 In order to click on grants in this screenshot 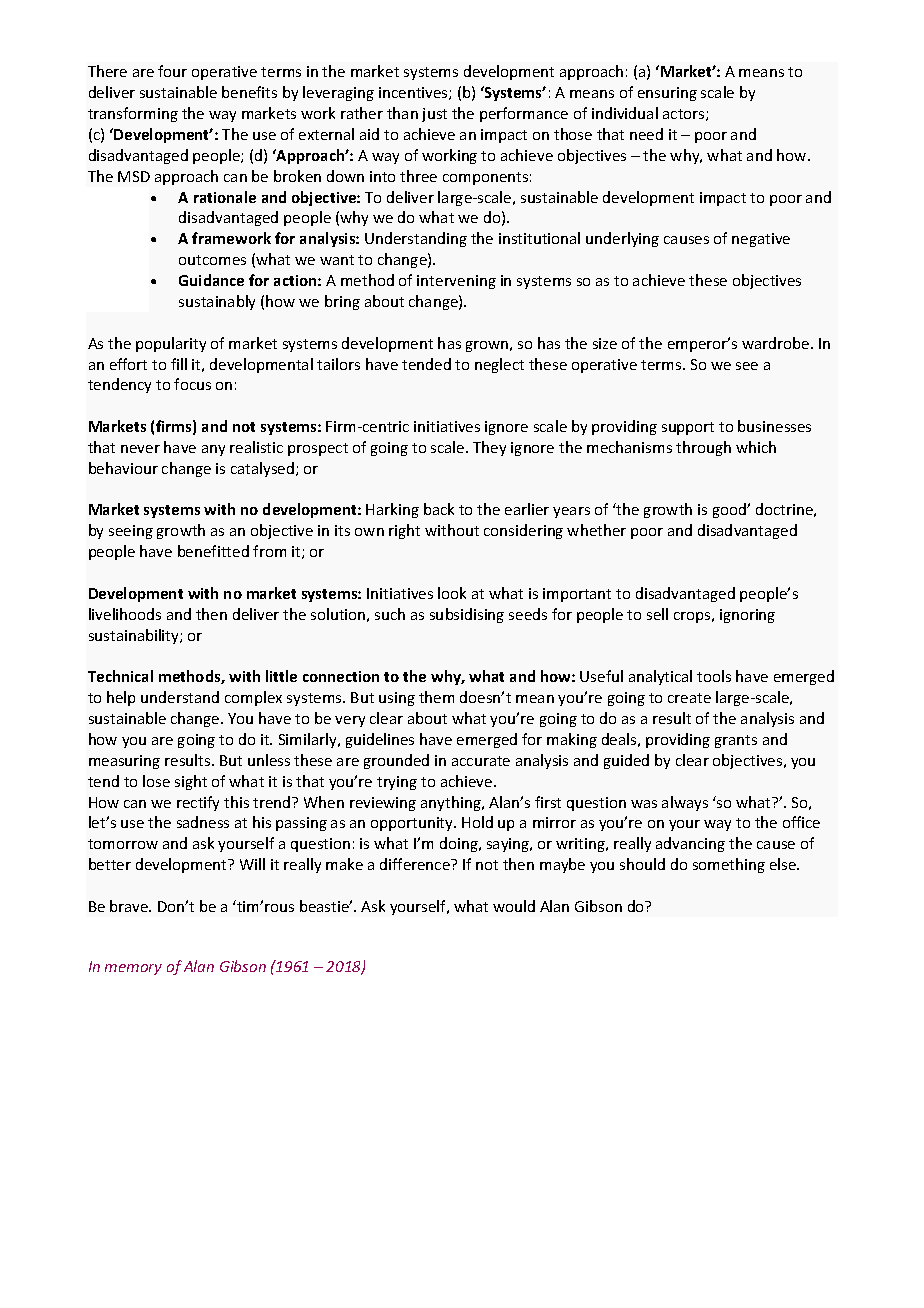, I will do `click(736, 741)`.
